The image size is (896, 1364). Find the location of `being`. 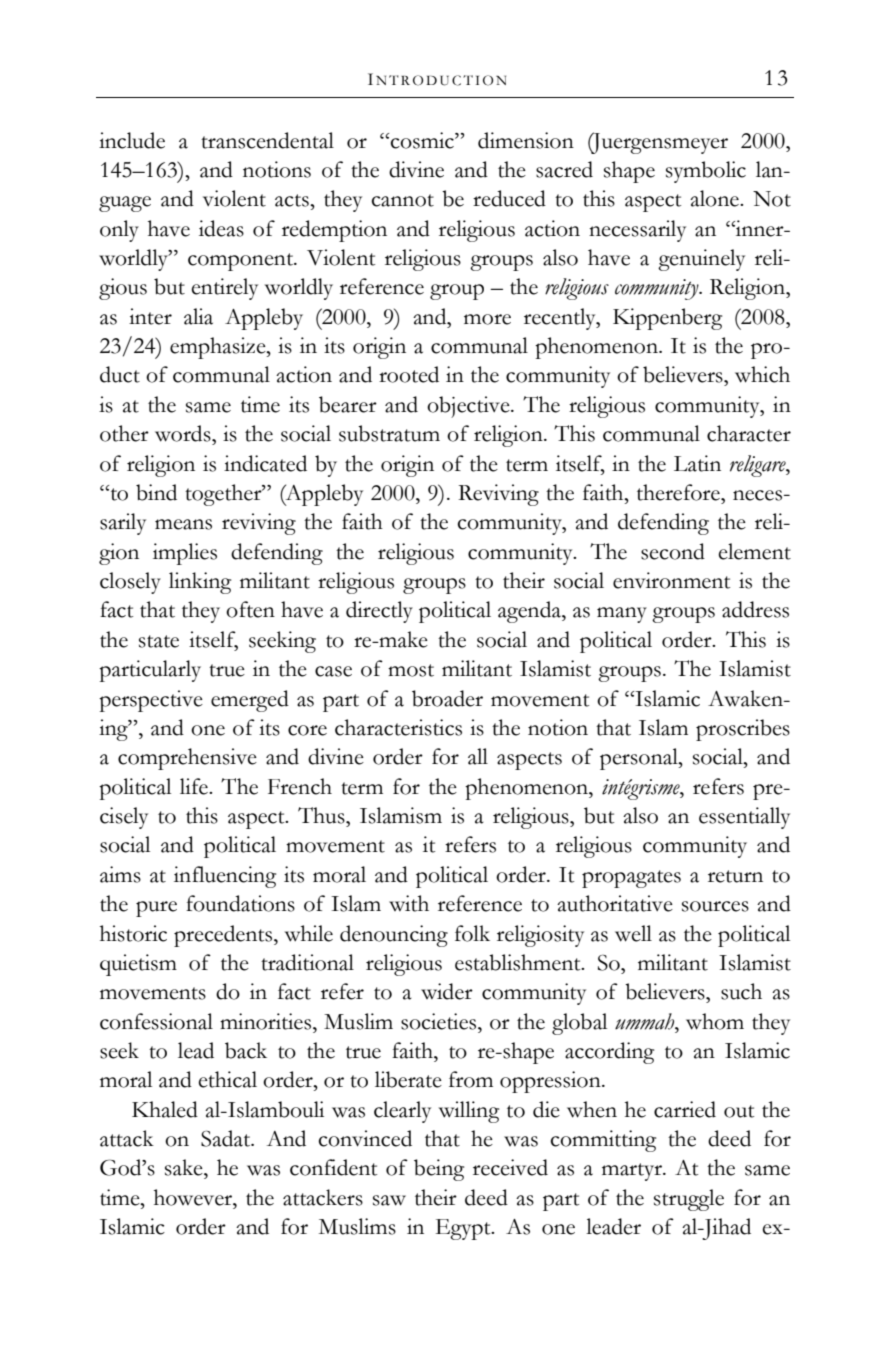

being is located at coordinates (439, 1170).
